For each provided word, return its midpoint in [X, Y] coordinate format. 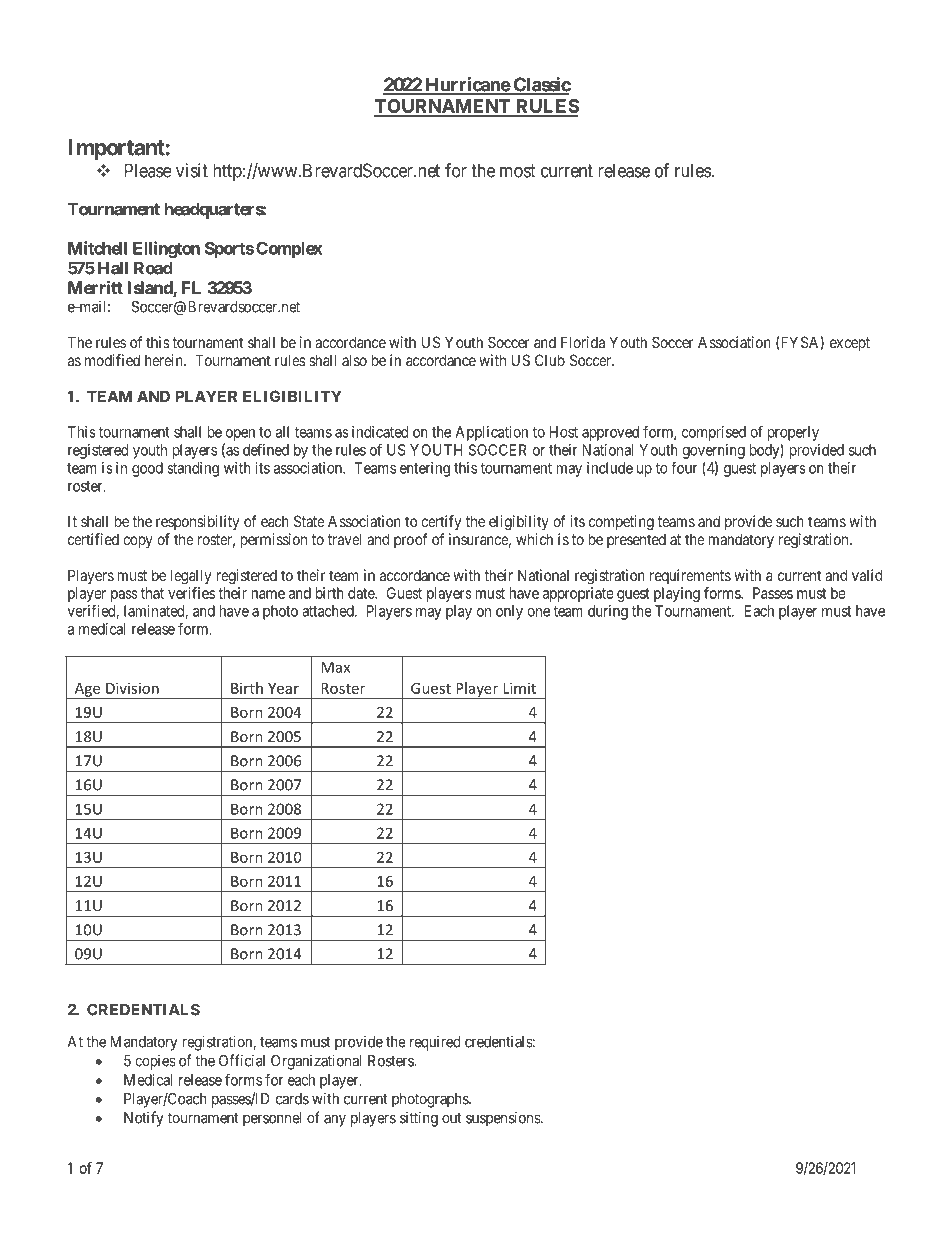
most [518, 171]
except [850, 344]
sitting [419, 1119]
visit [192, 170]
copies [155, 1062]
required [435, 1043]
